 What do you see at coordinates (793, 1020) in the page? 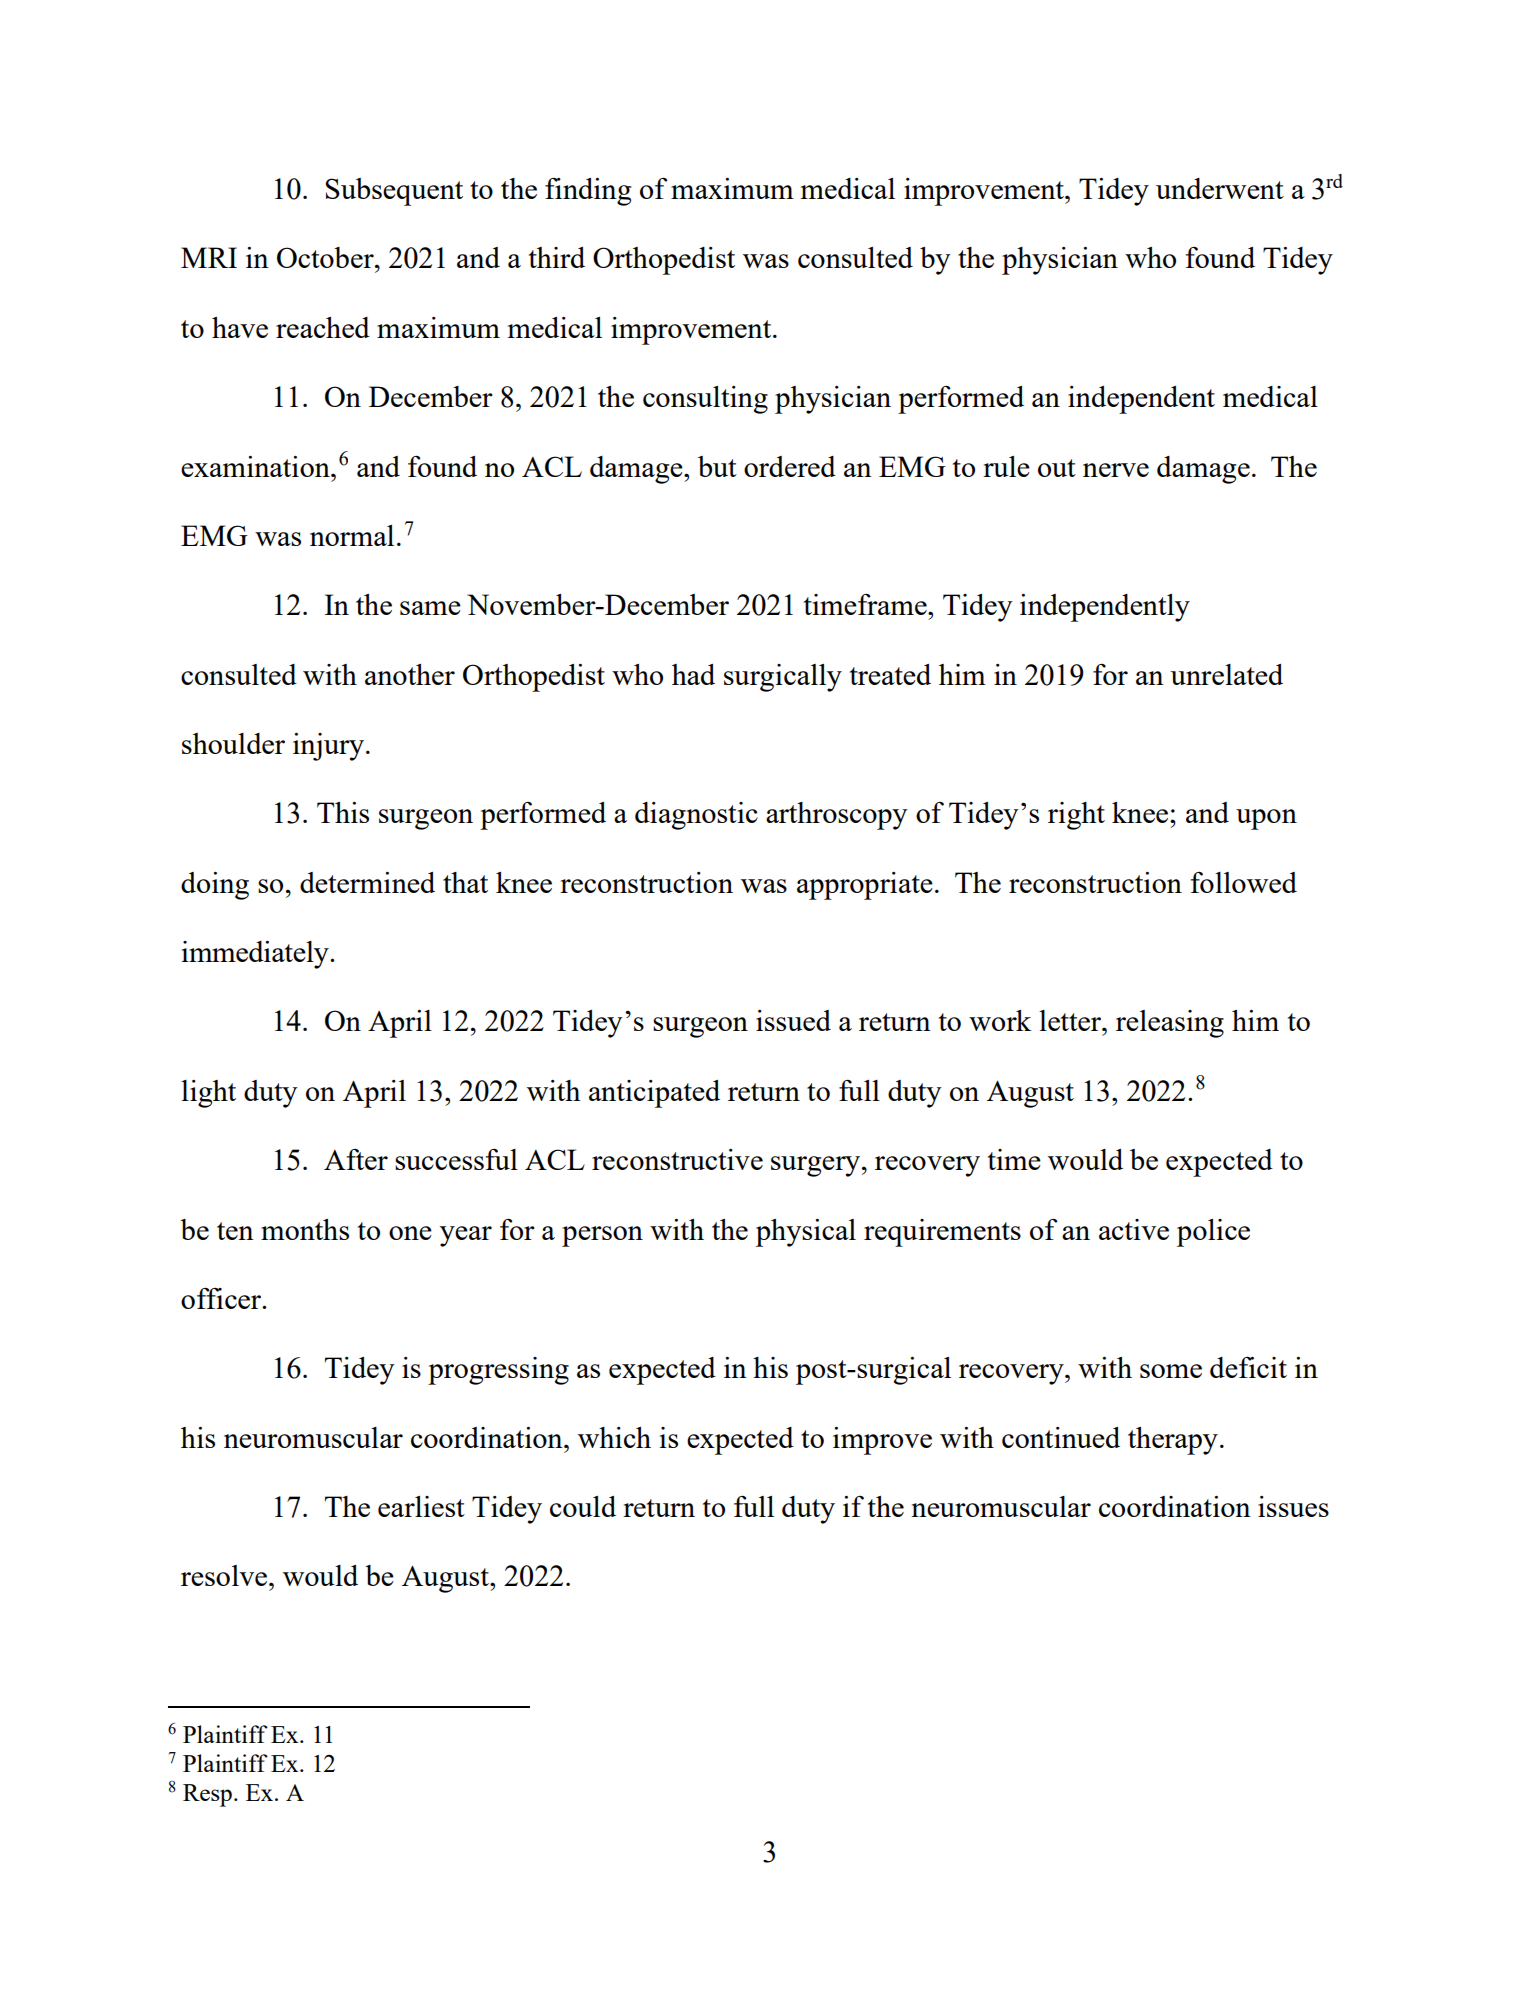
I see `issued` at bounding box center [793, 1020].
